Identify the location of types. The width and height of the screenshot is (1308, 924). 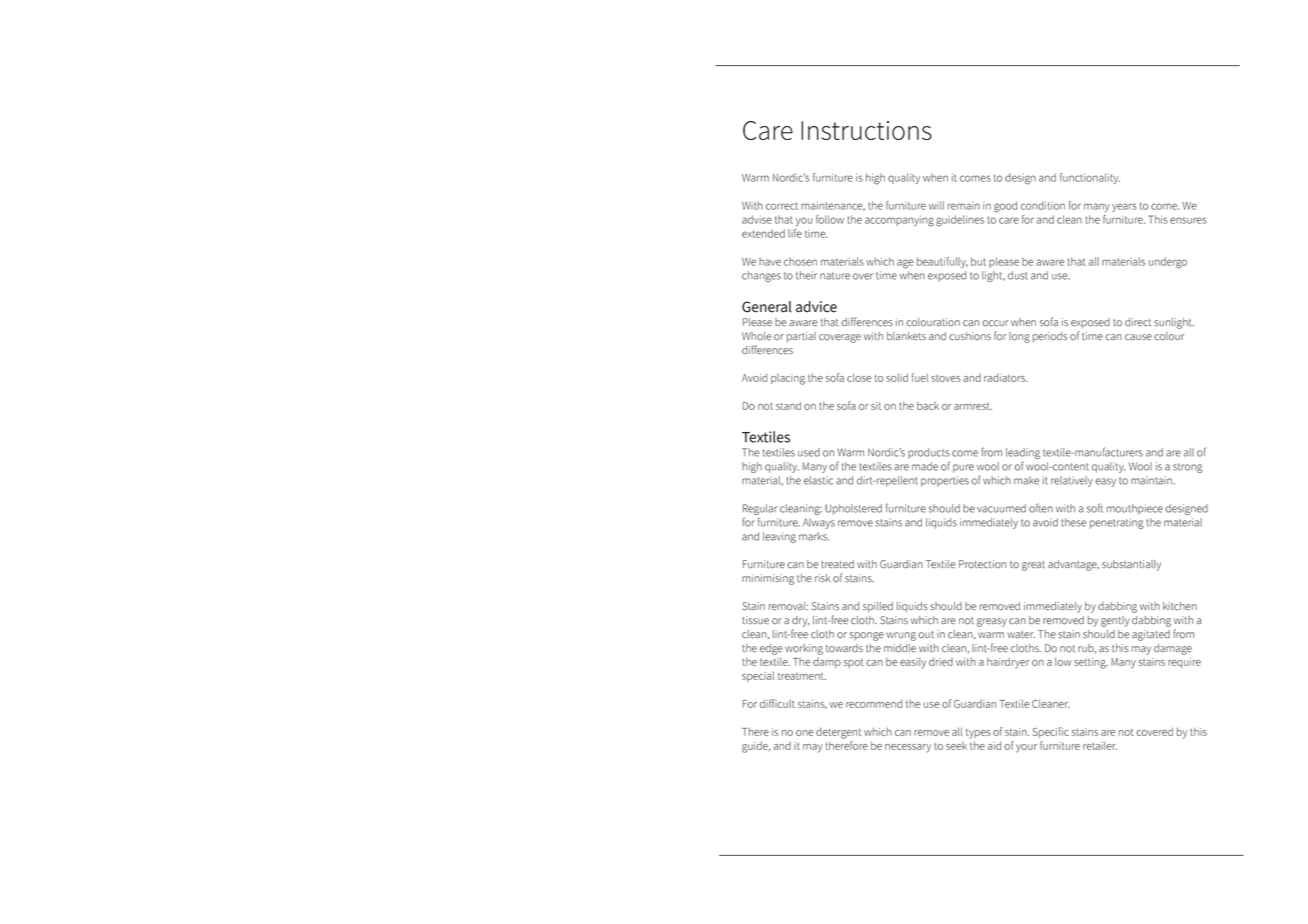
(978, 734).
